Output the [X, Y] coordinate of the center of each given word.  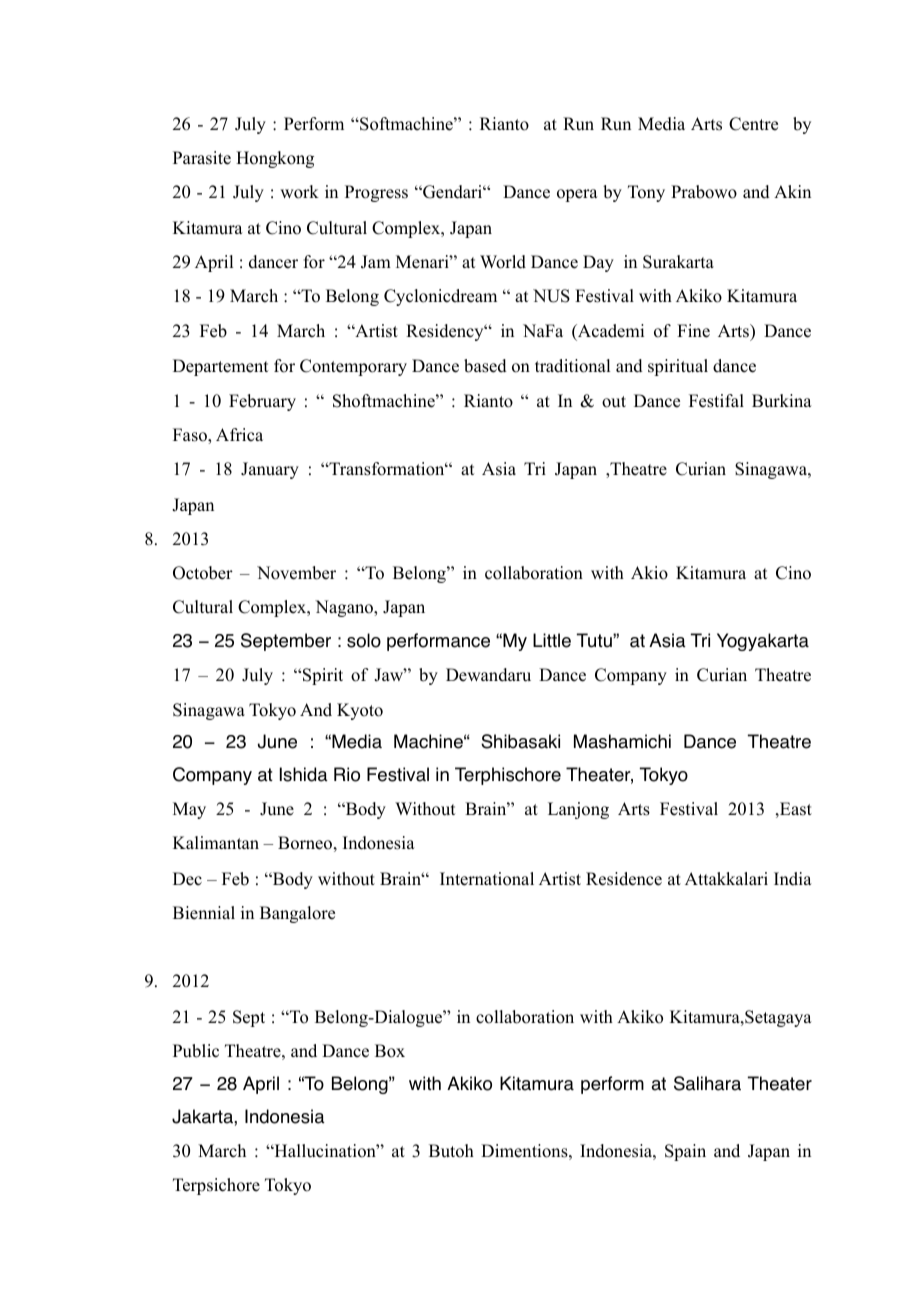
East [795, 809]
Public [196, 1051]
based [485, 366]
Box [390, 1051]
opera [577, 195]
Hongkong [275, 159]
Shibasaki [520, 741]
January [270, 470]
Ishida [304, 774]
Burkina [782, 401]
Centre [753, 124]
